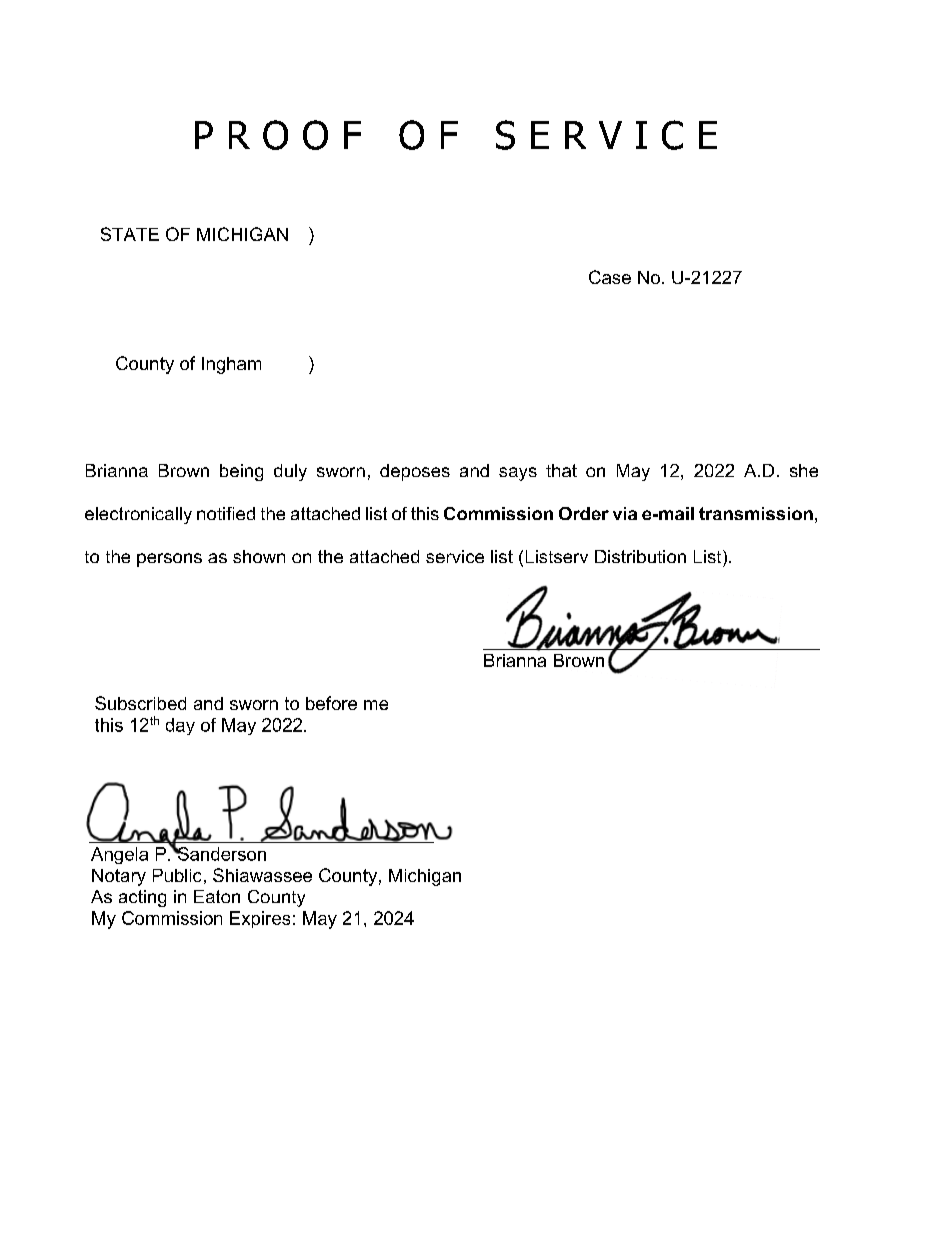 Image resolution: width=952 pixels, height=1233 pixels. Describe the element at coordinates (610, 277) in the screenshot. I see `Case` at that location.
